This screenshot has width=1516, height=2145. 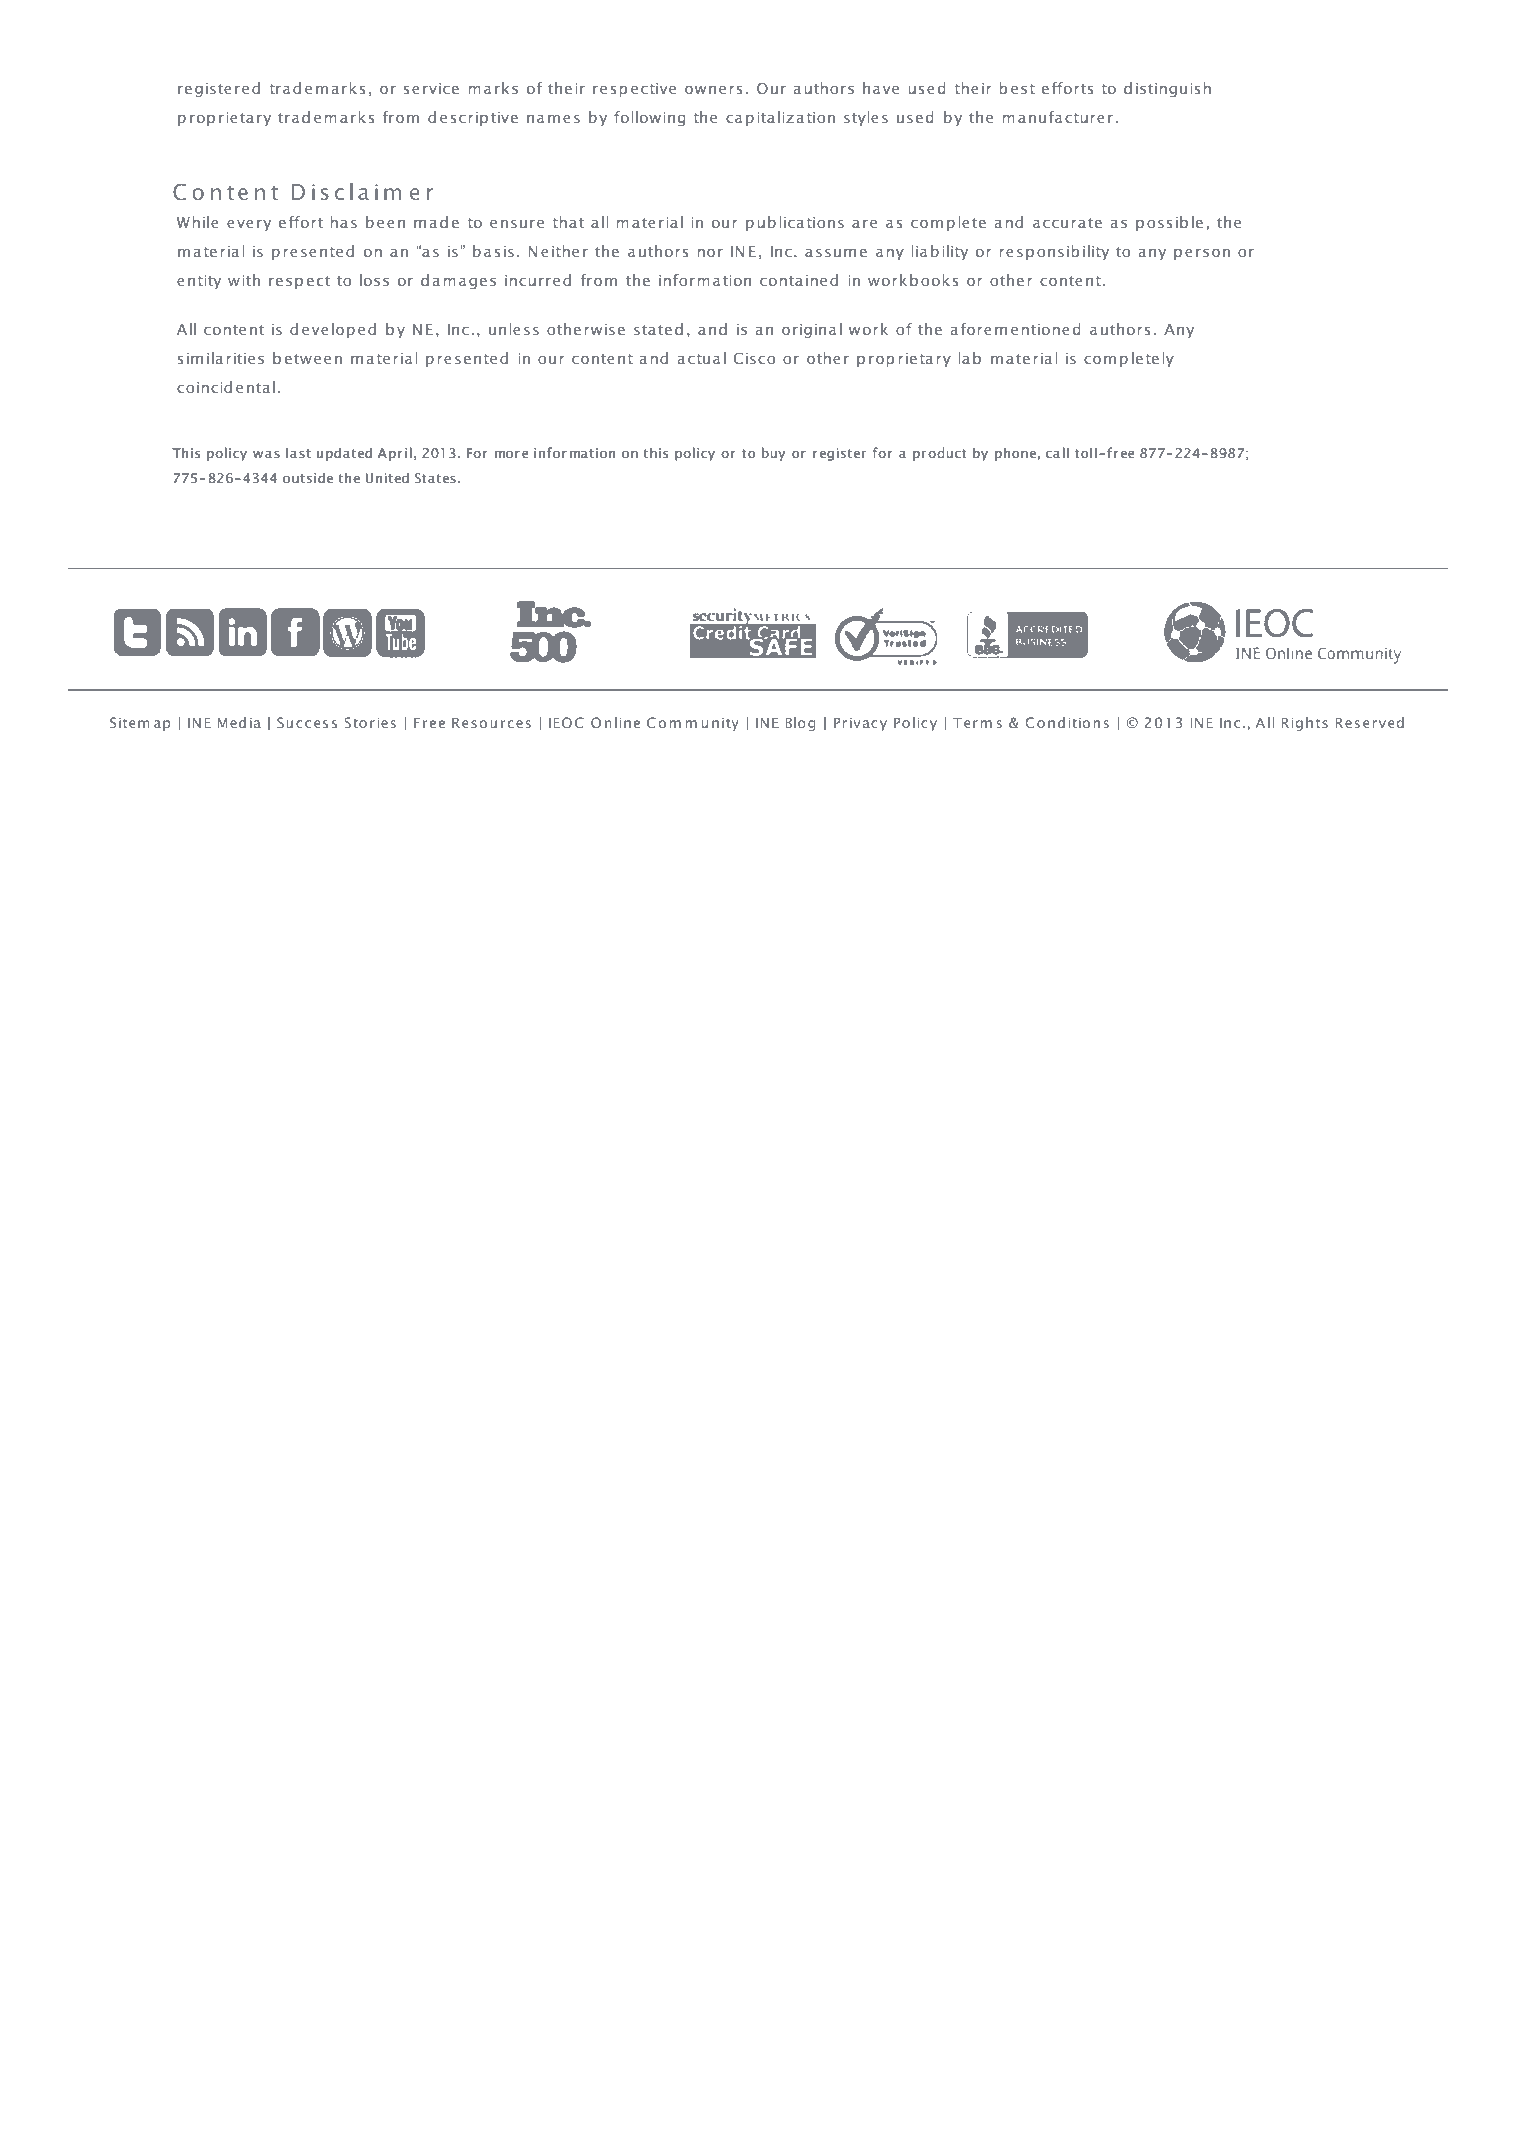 What do you see at coordinates (1167, 89) in the screenshot?
I see `distinguish` at bounding box center [1167, 89].
